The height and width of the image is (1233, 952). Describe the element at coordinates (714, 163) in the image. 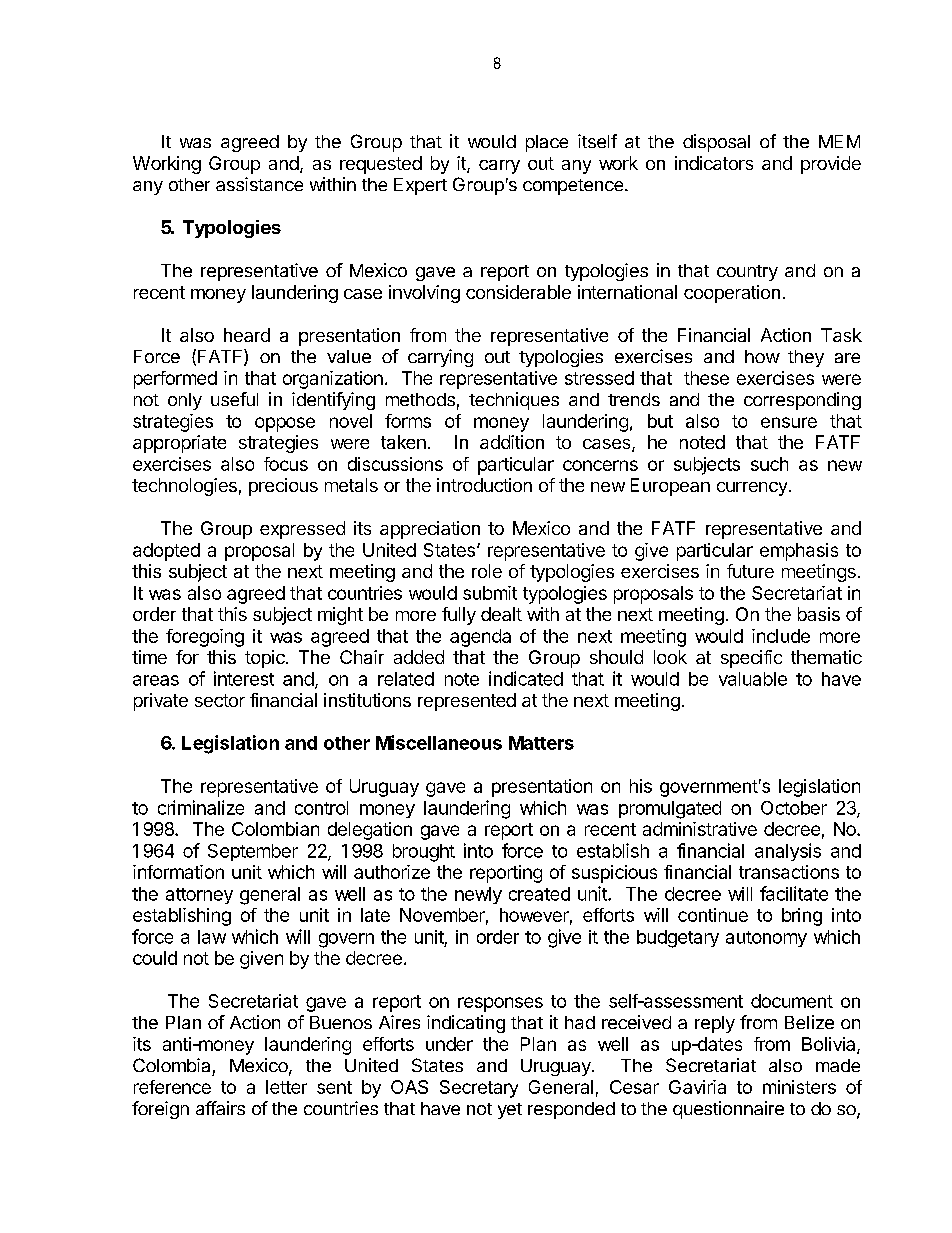

I see `indicators` at that location.
